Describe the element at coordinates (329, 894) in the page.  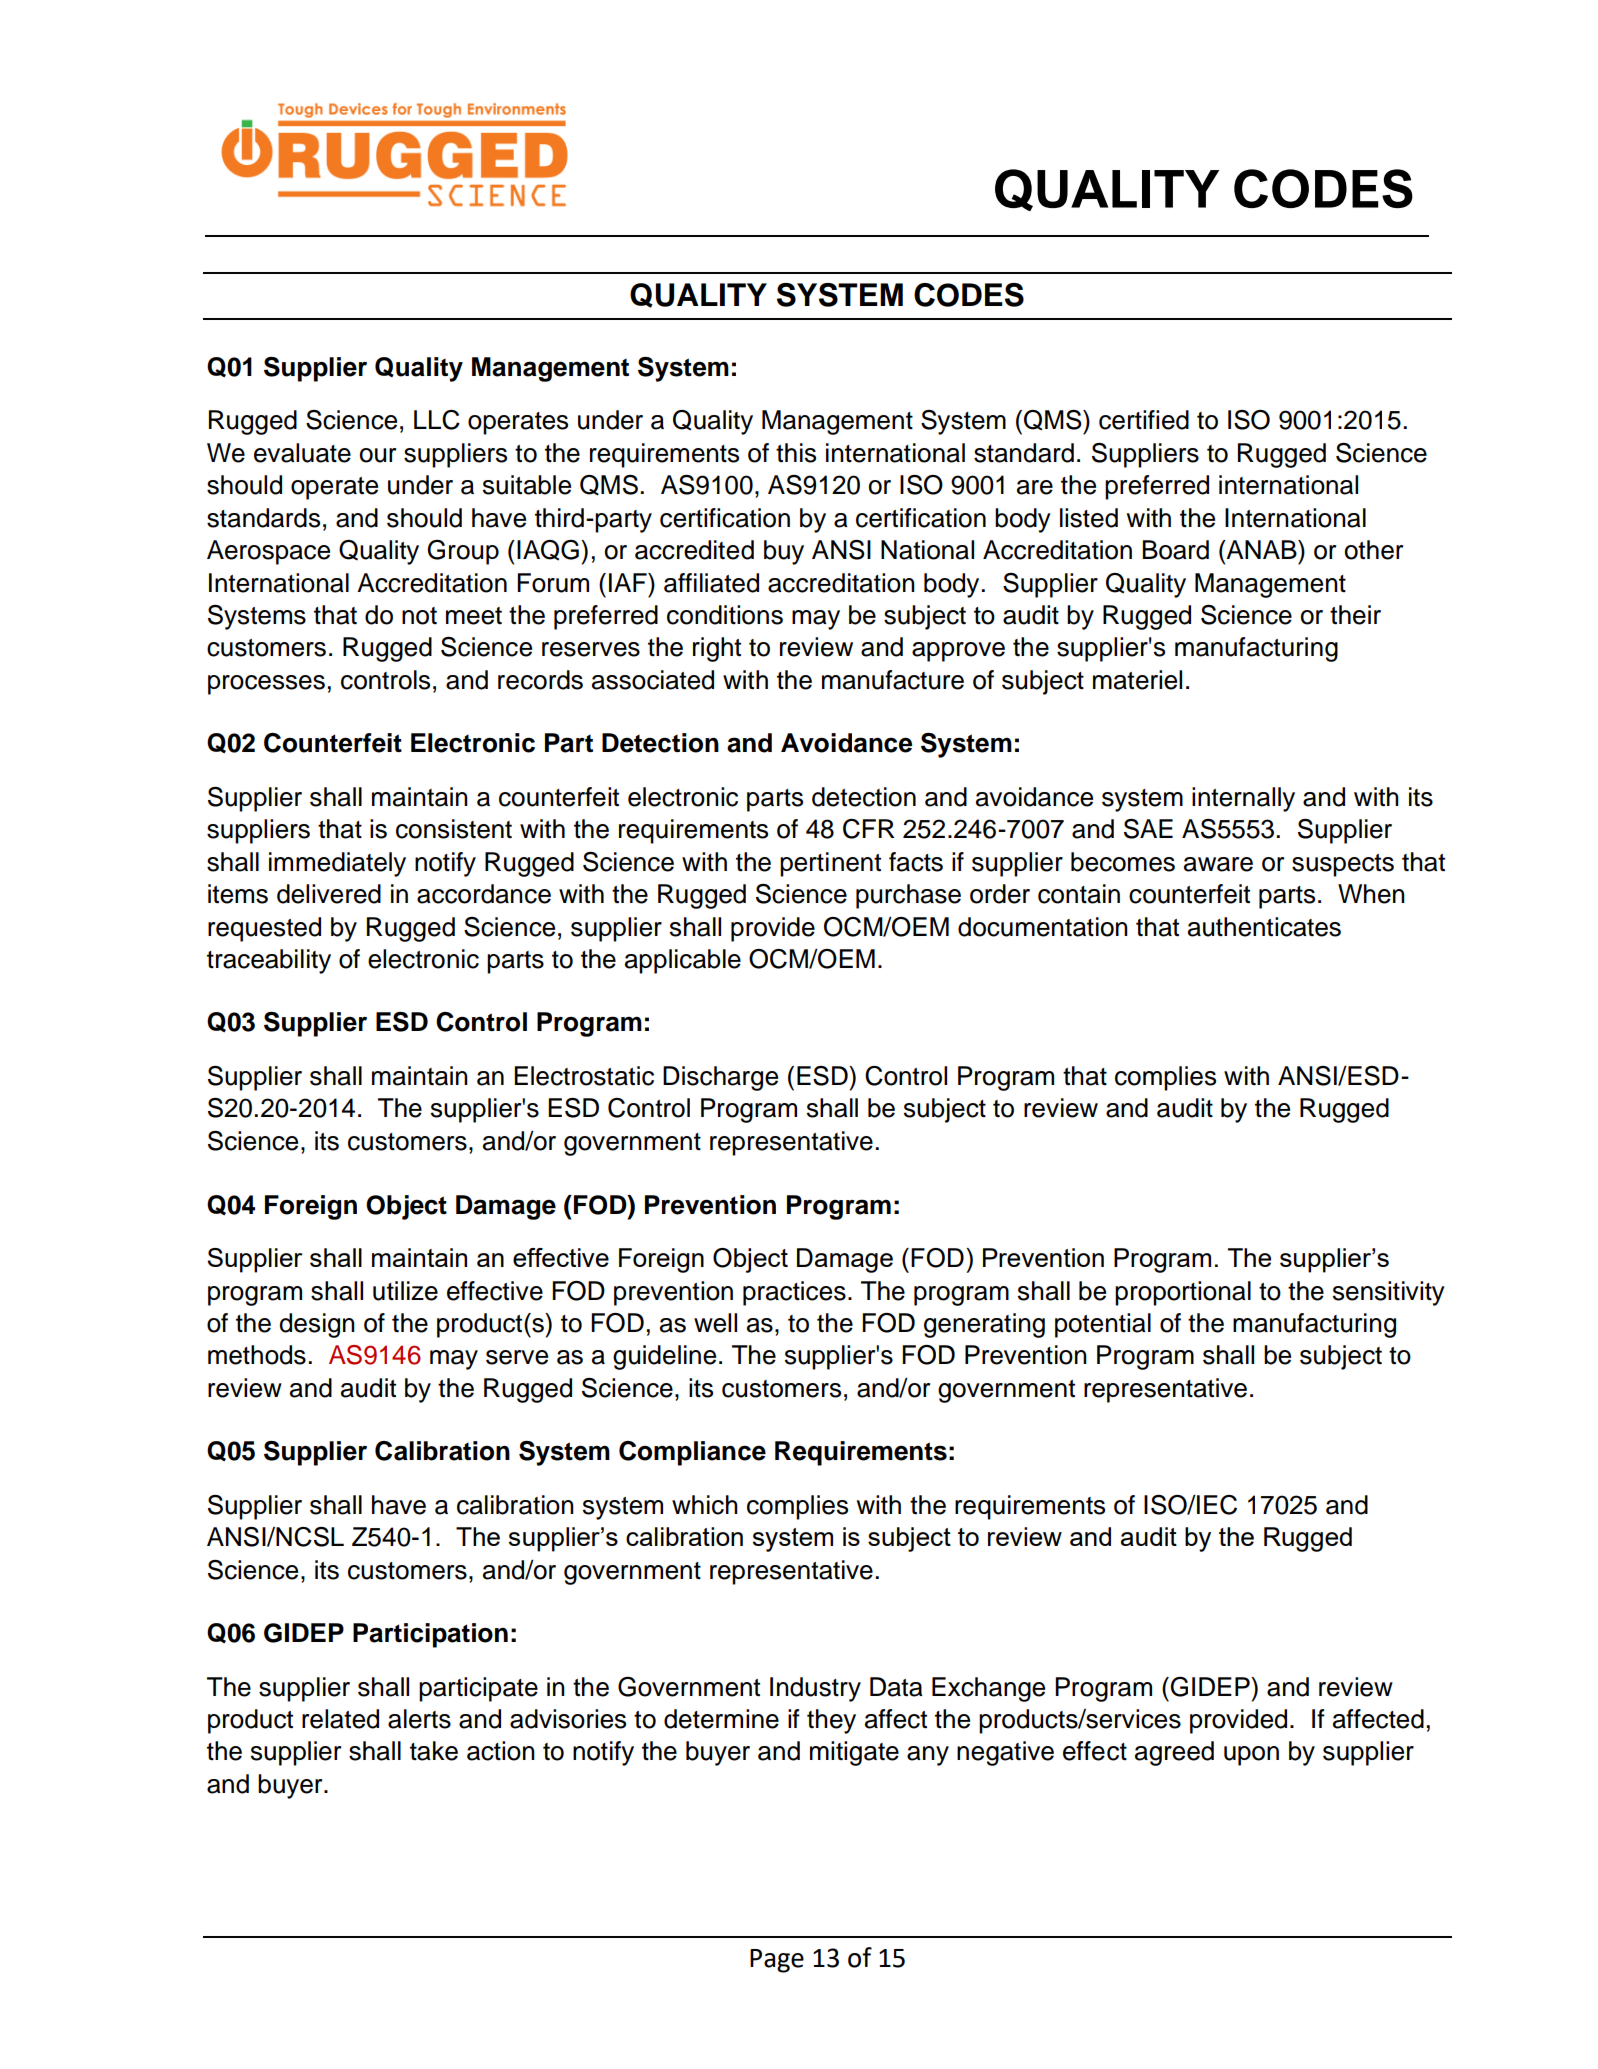
I see `delivered` at that location.
